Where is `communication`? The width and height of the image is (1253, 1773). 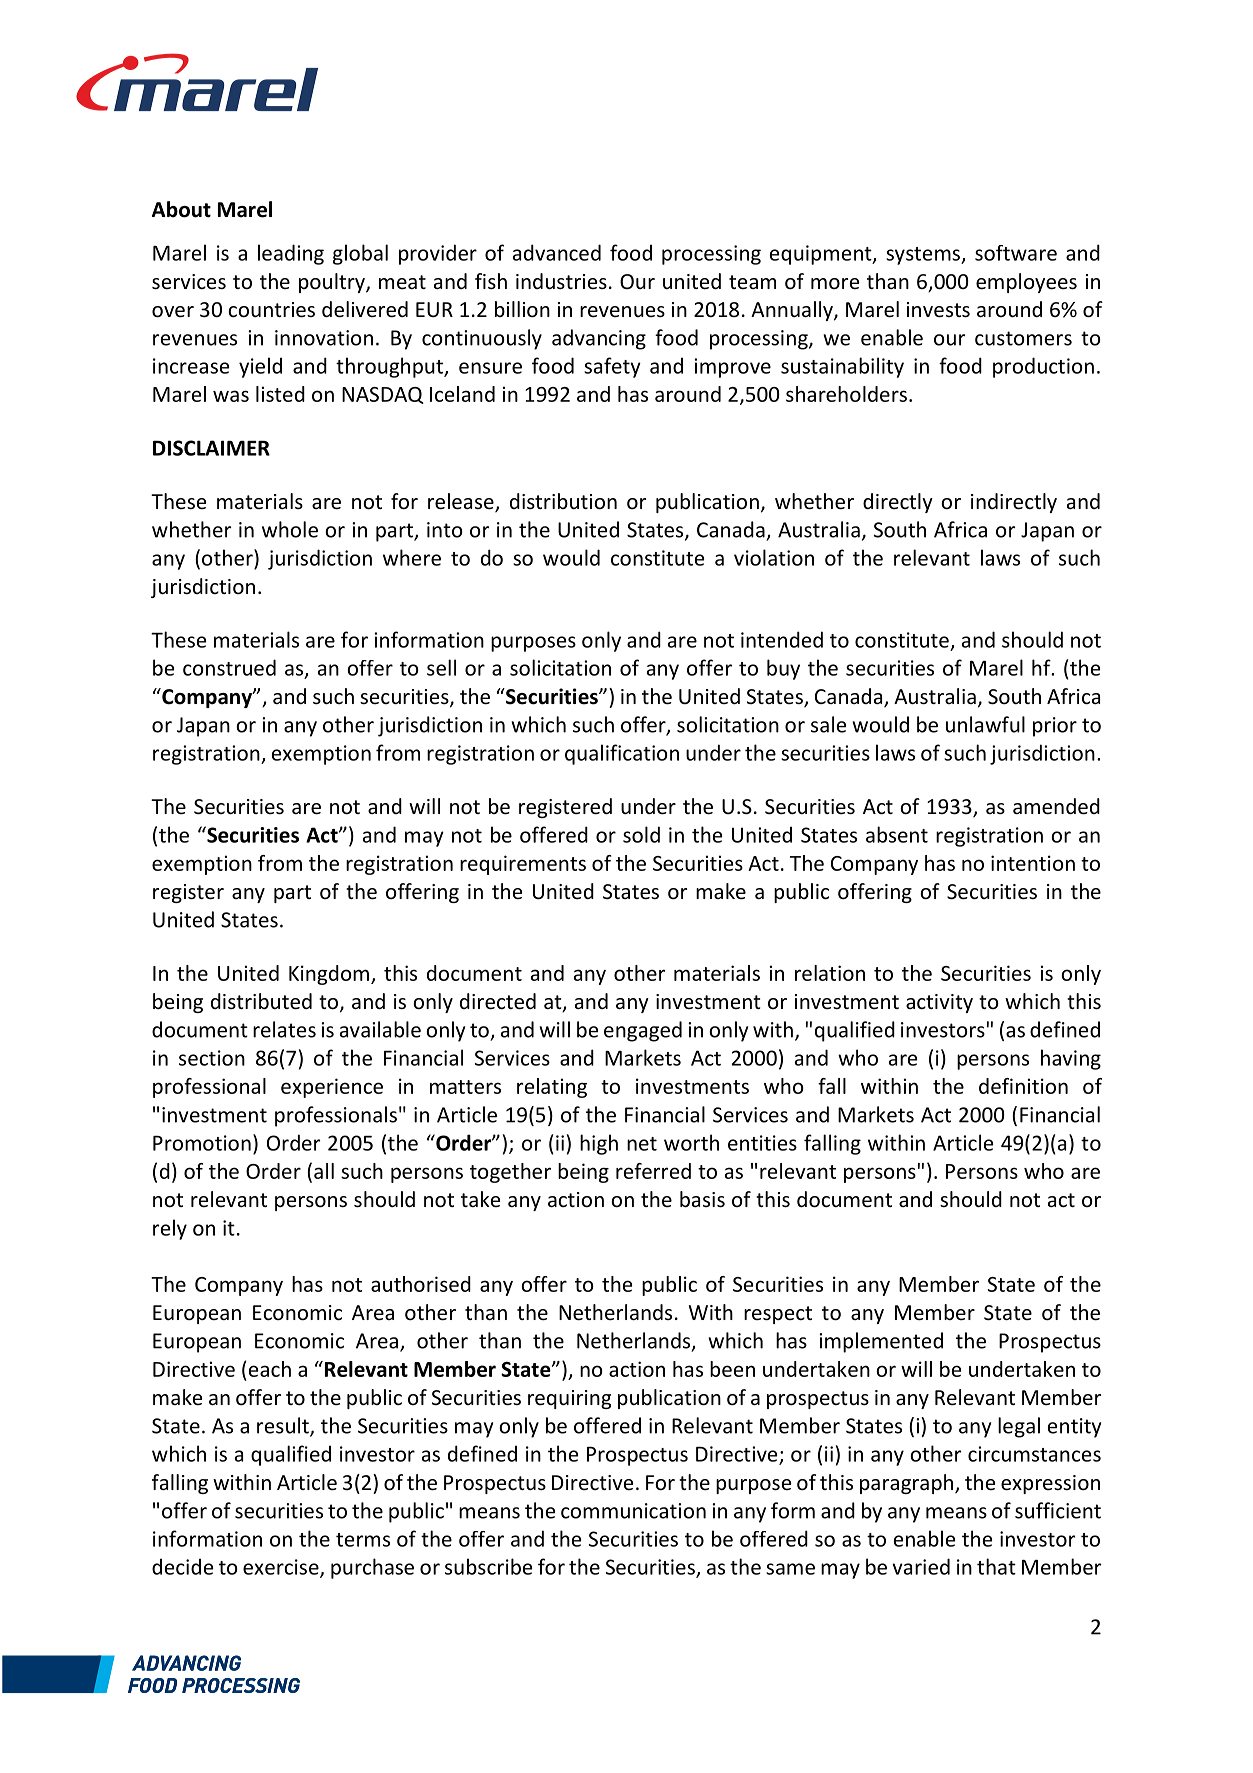 communication is located at coordinates (633, 1511).
